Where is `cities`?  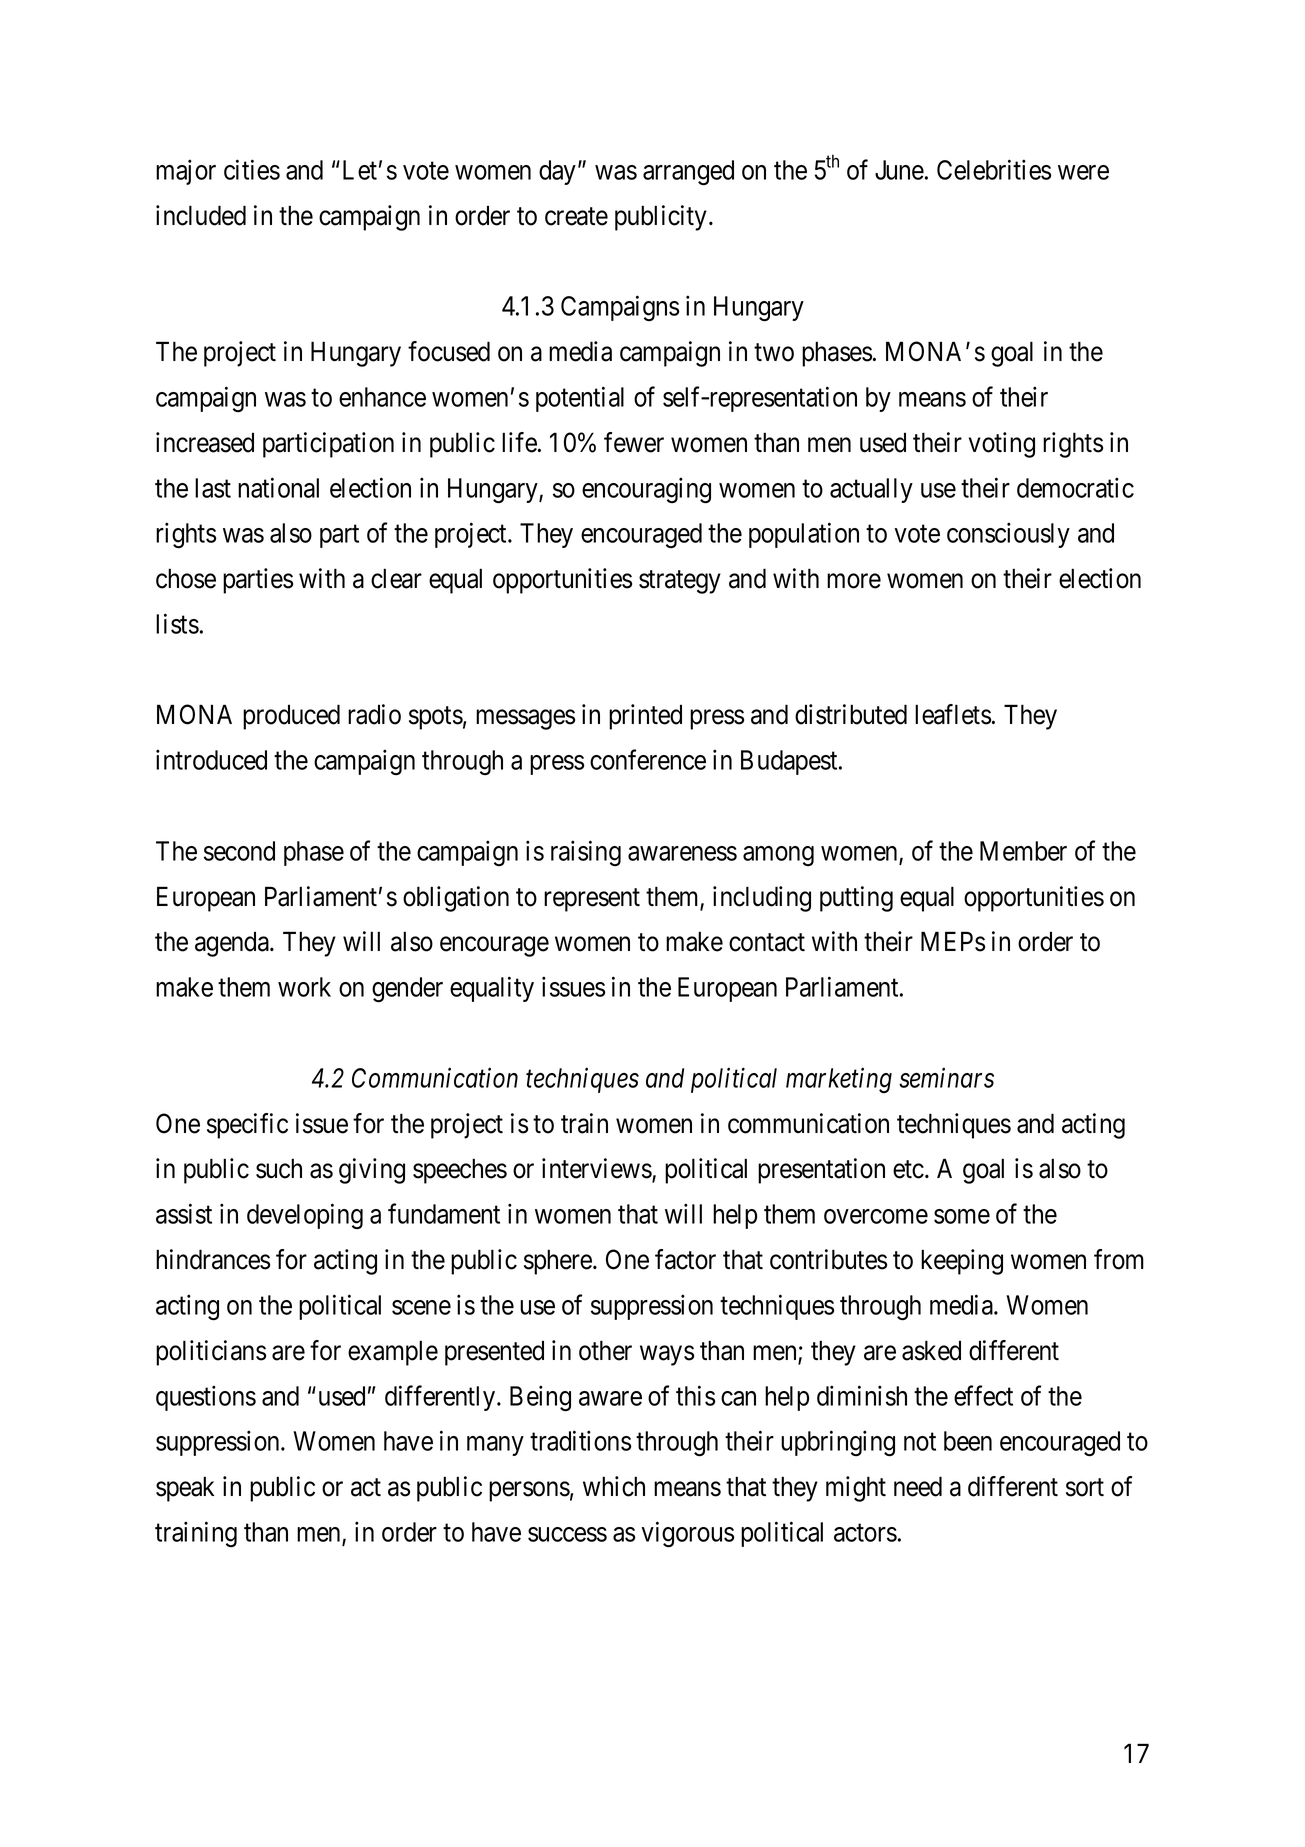
cities is located at coordinates (252, 169).
